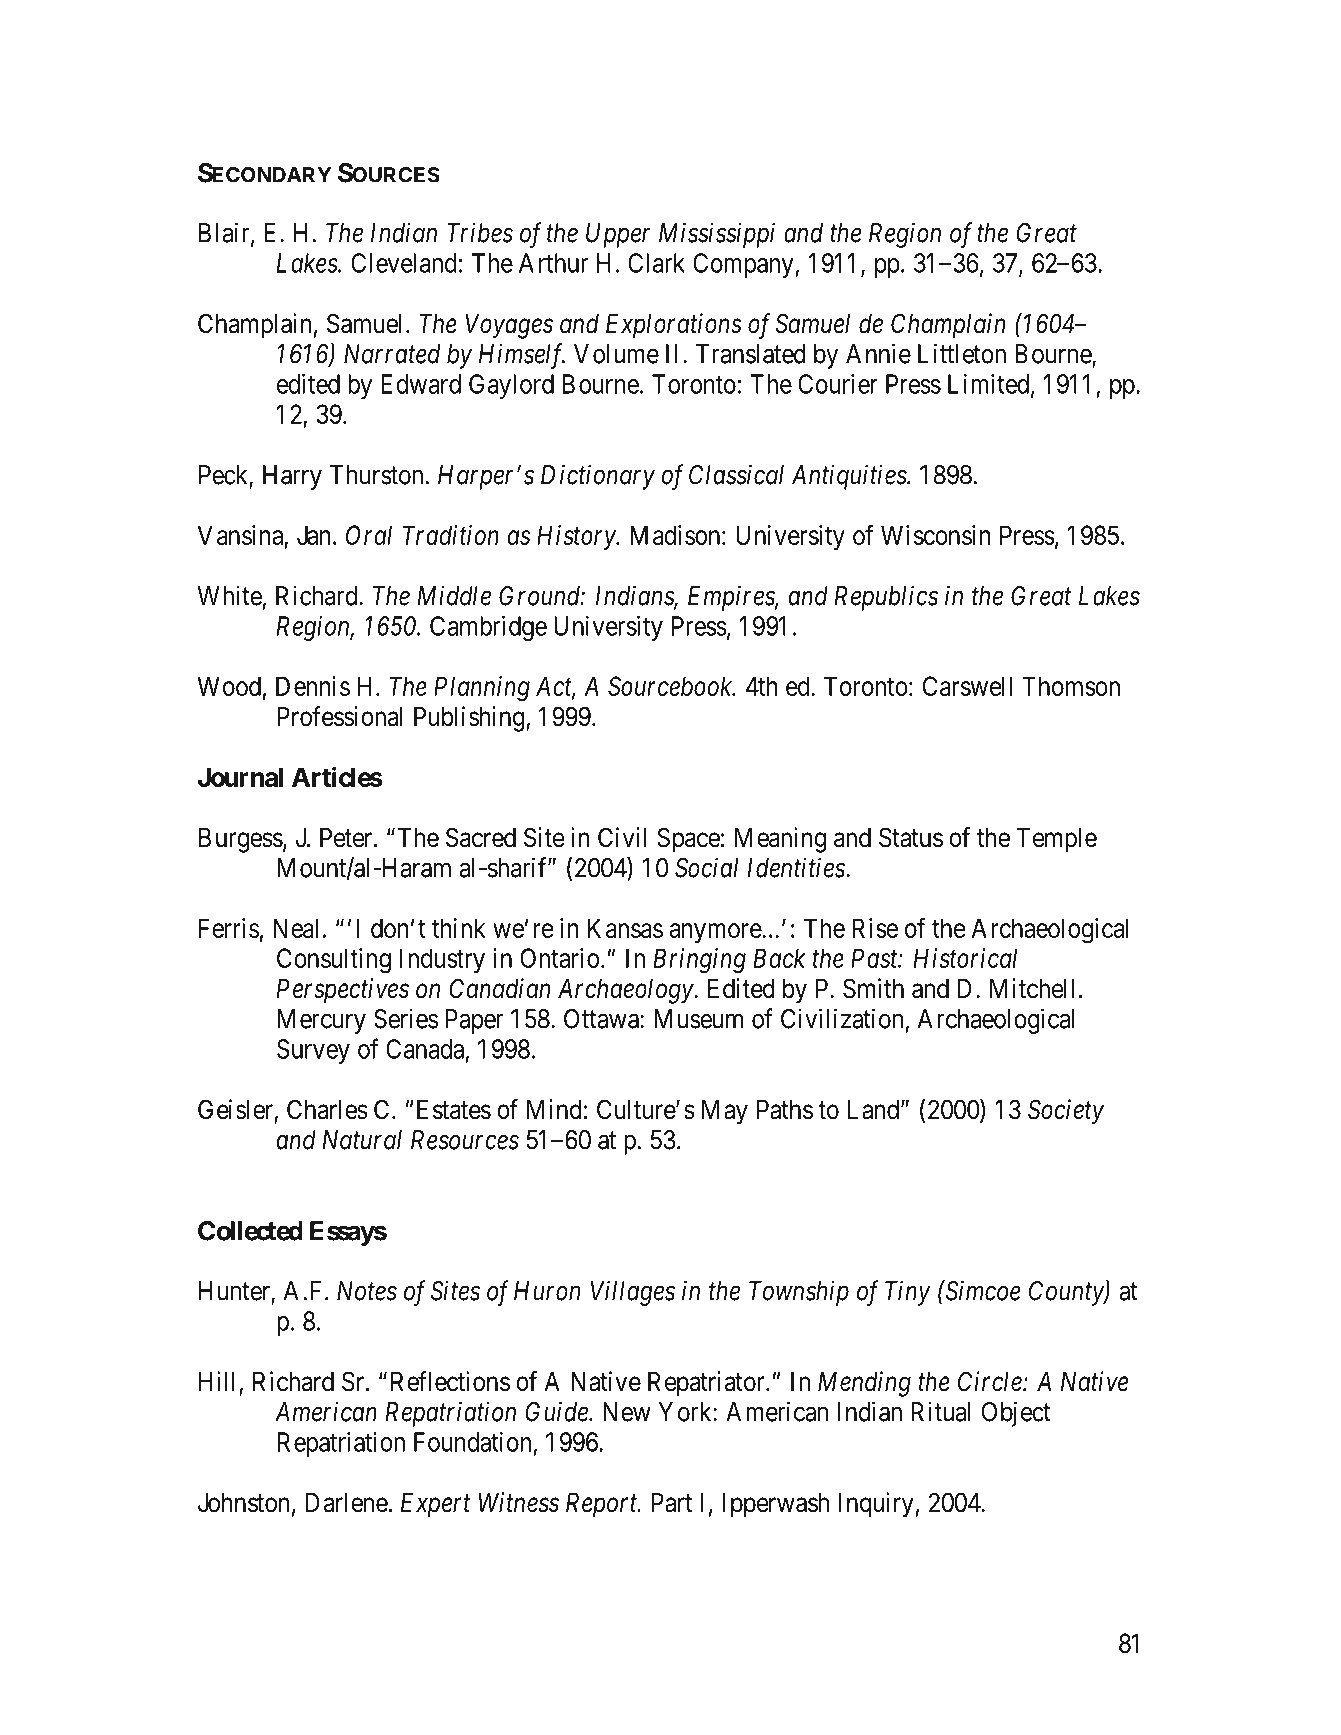 Image resolution: width=1341 pixels, height=1735 pixels. Describe the element at coordinates (656, 263) in the image. I see `Clark` at that location.
